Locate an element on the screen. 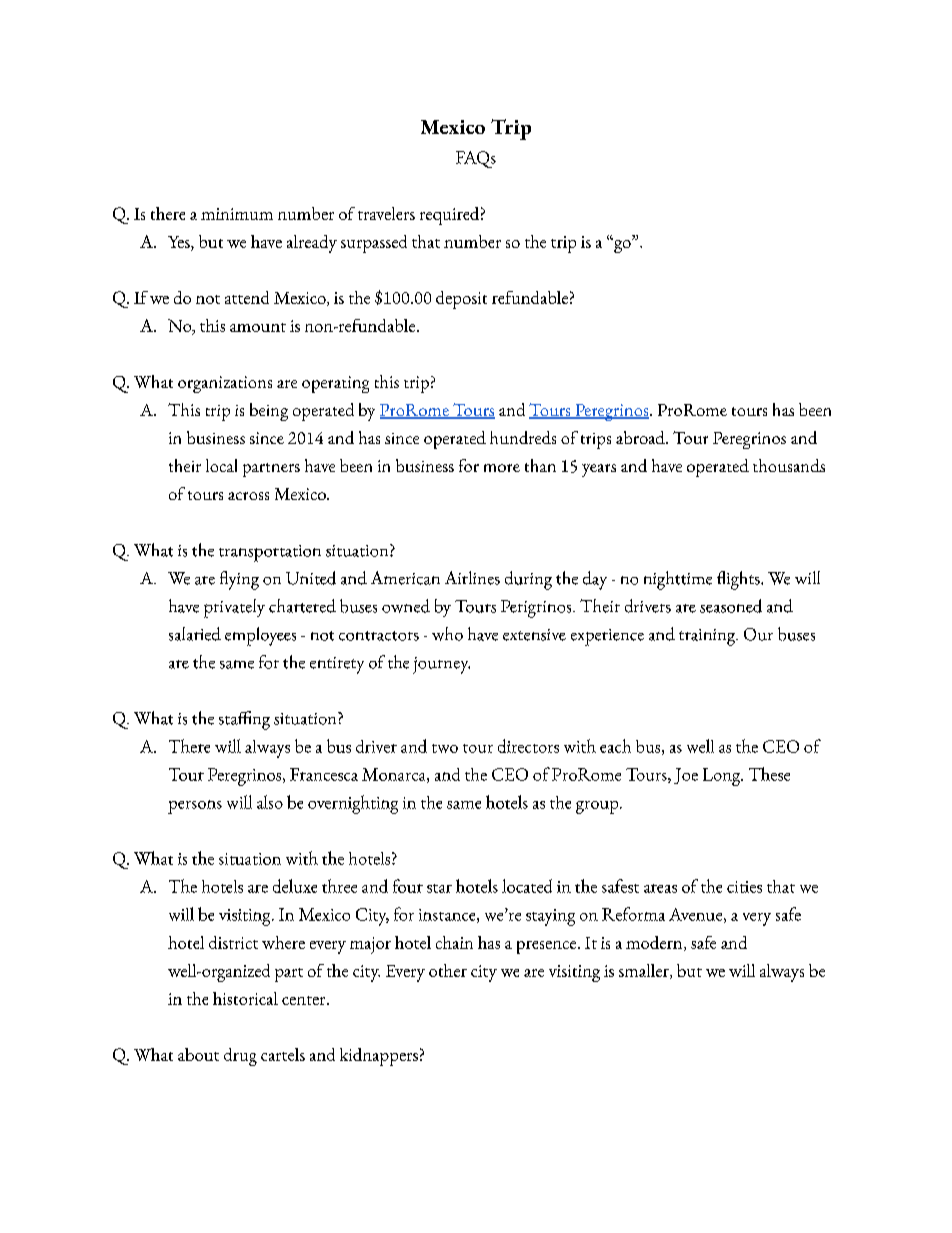 The image size is (952, 1233). who is located at coordinates (447, 634).
